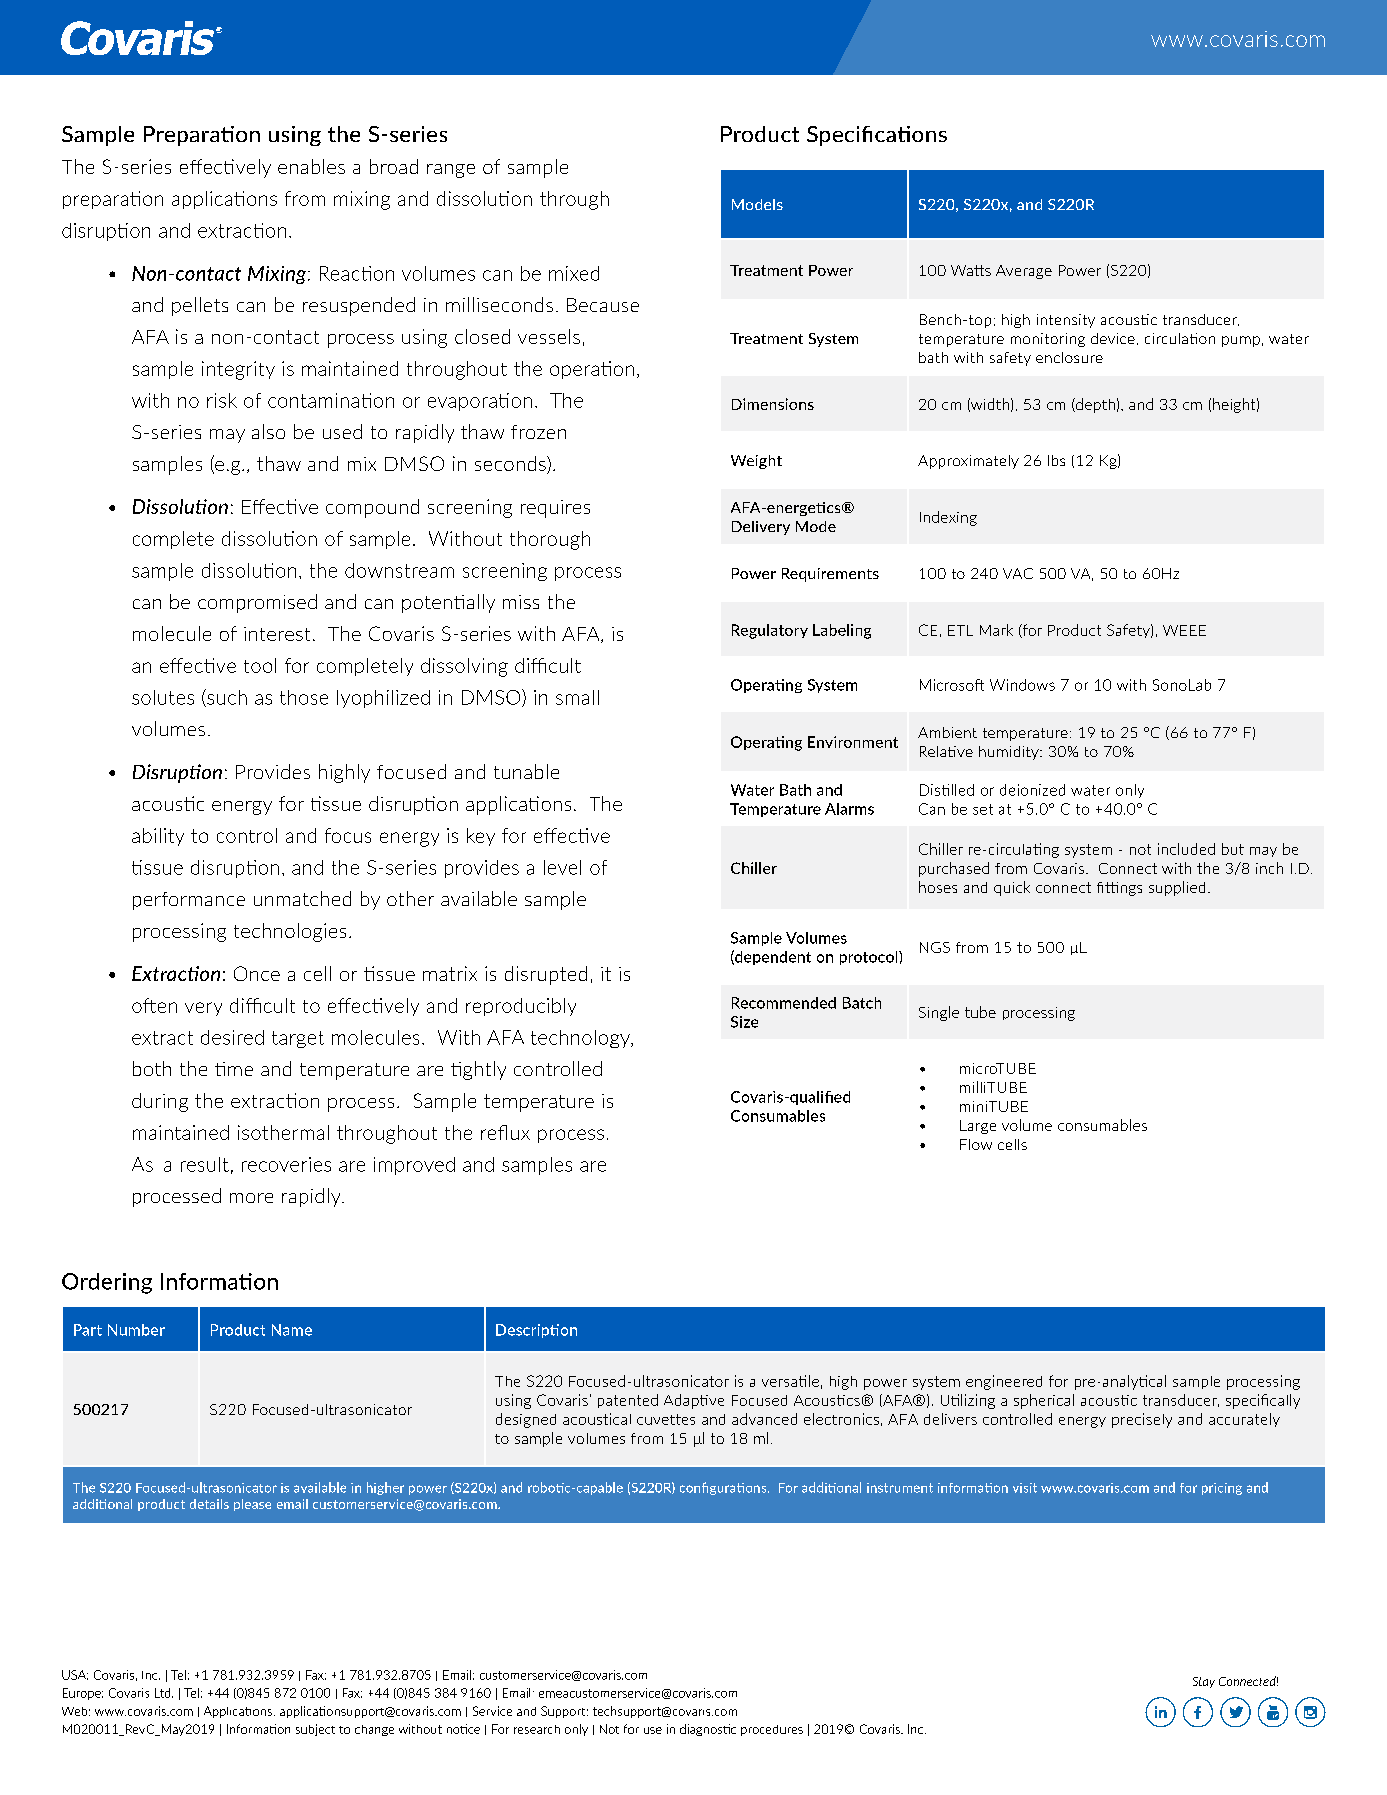  Describe the element at coordinates (1204, 1682) in the screenshot. I see `Stay` at that location.
